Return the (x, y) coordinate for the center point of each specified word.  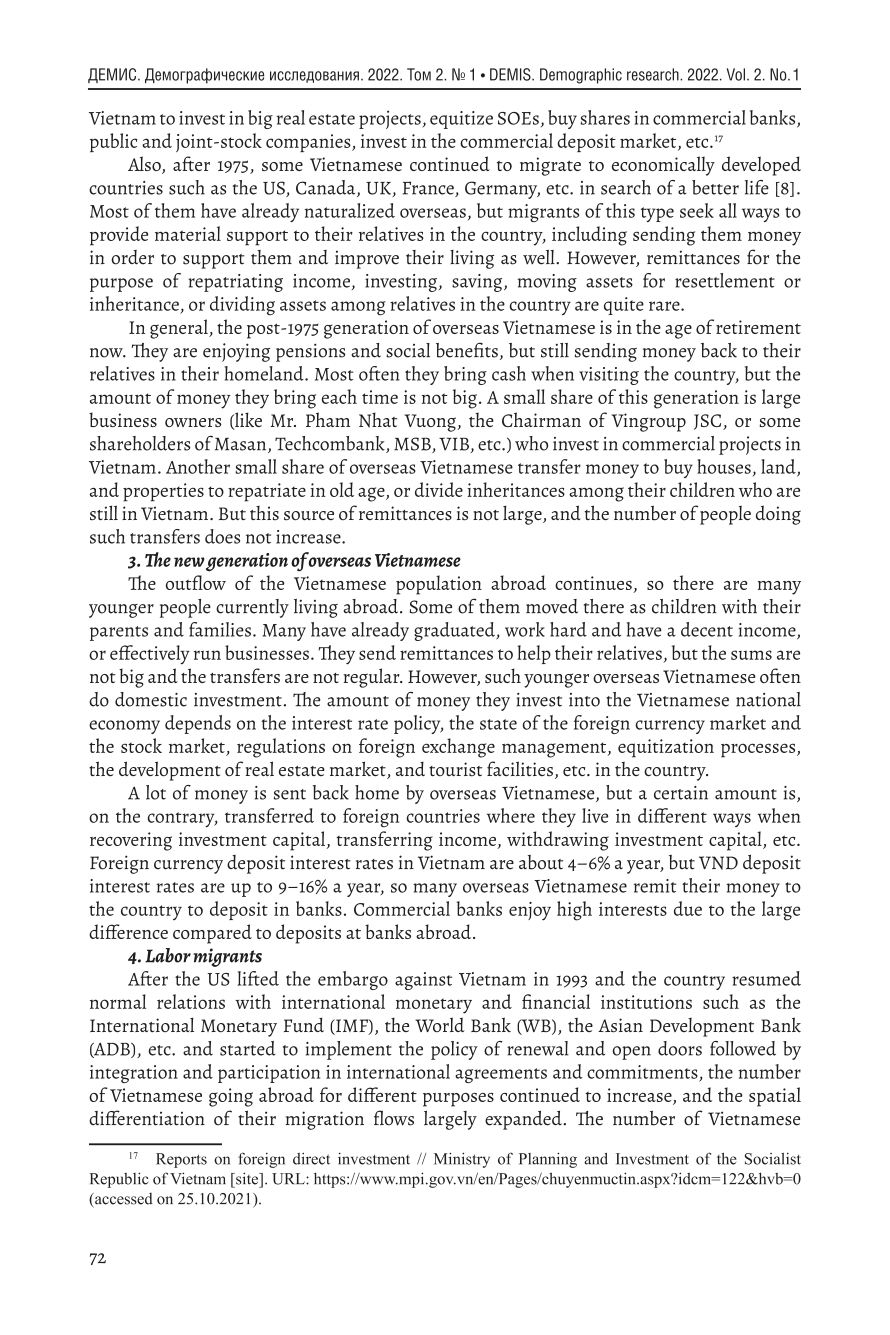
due (688, 908)
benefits (467, 350)
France (429, 189)
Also (145, 165)
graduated (455, 631)
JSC (709, 422)
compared (212, 934)
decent (707, 629)
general (180, 329)
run (207, 655)
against (423, 981)
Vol (736, 74)
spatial (775, 1097)
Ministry (462, 1160)
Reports (181, 1160)
